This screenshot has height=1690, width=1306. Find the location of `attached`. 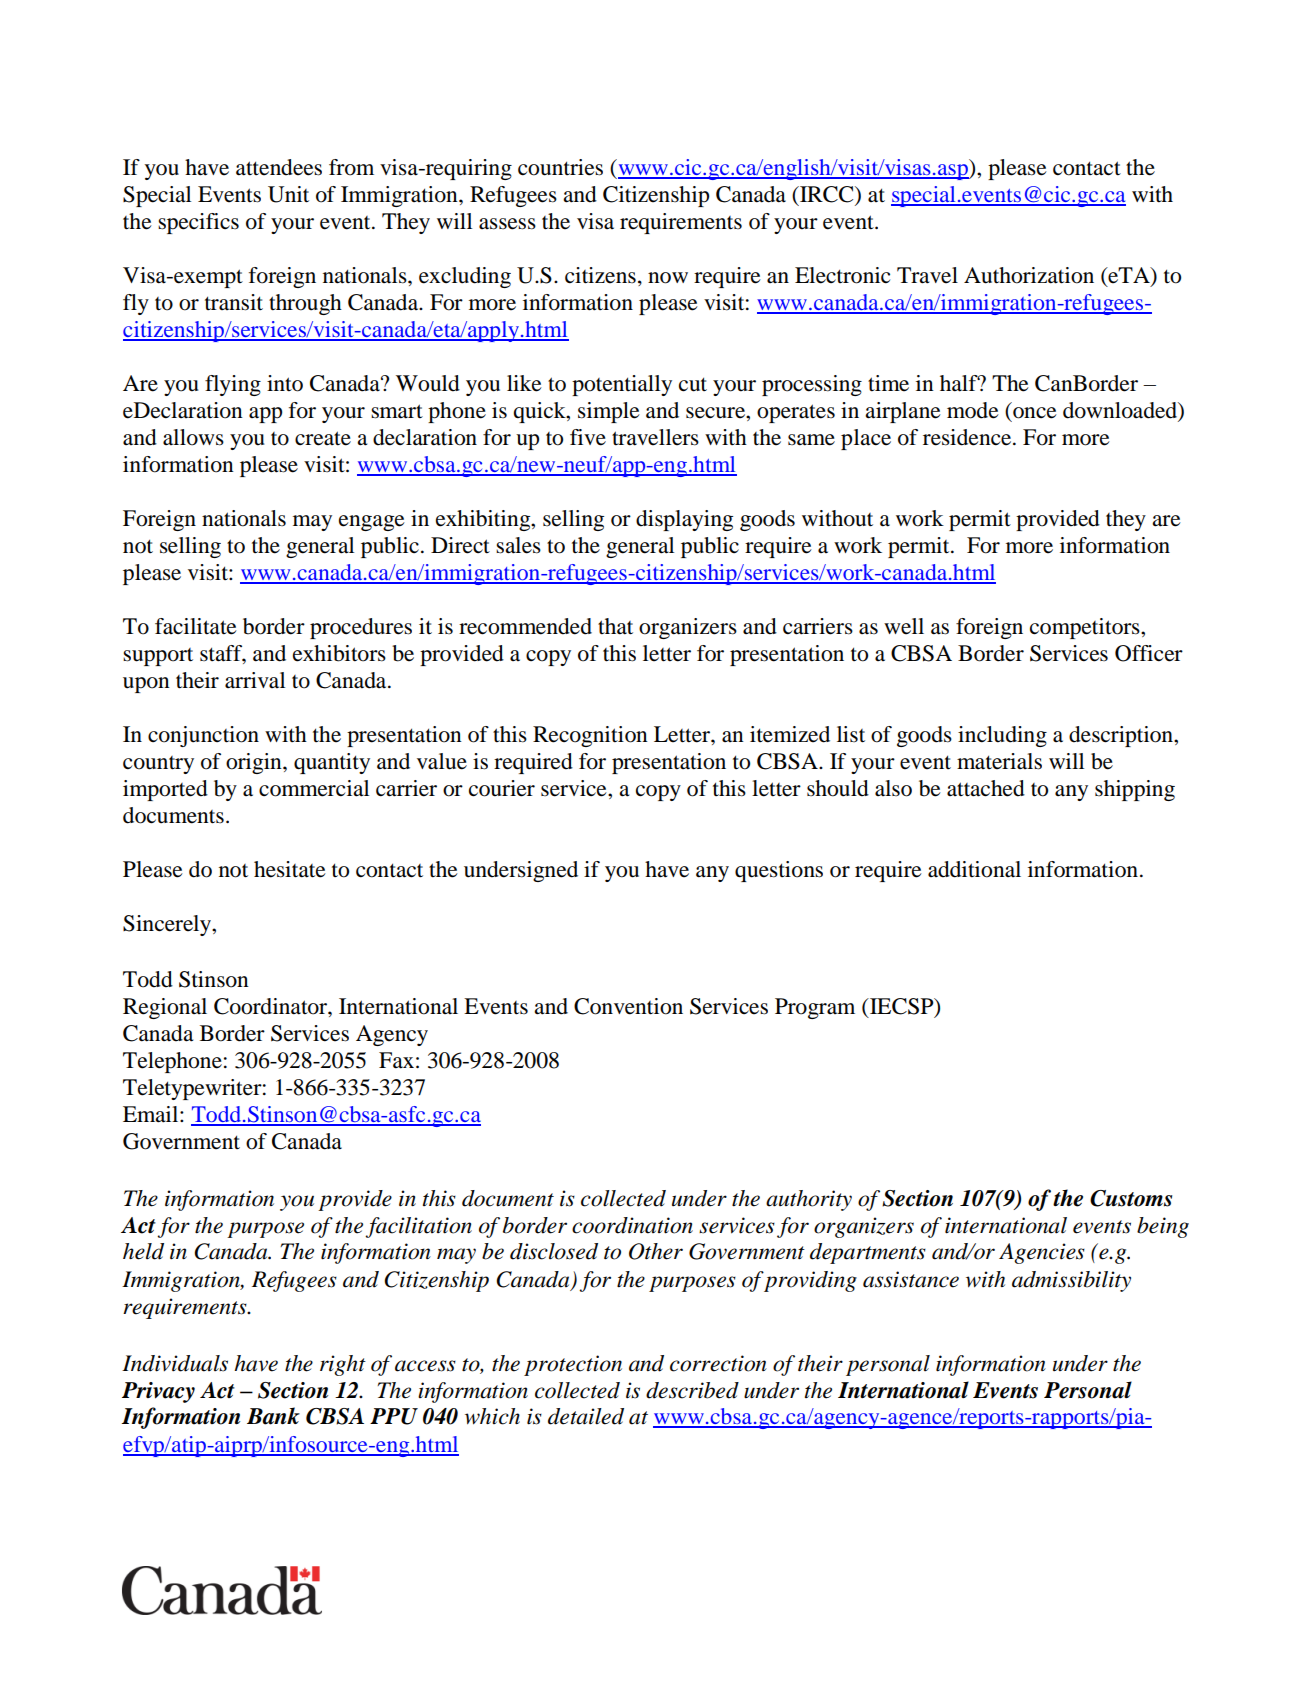

attached is located at coordinates (986, 788).
